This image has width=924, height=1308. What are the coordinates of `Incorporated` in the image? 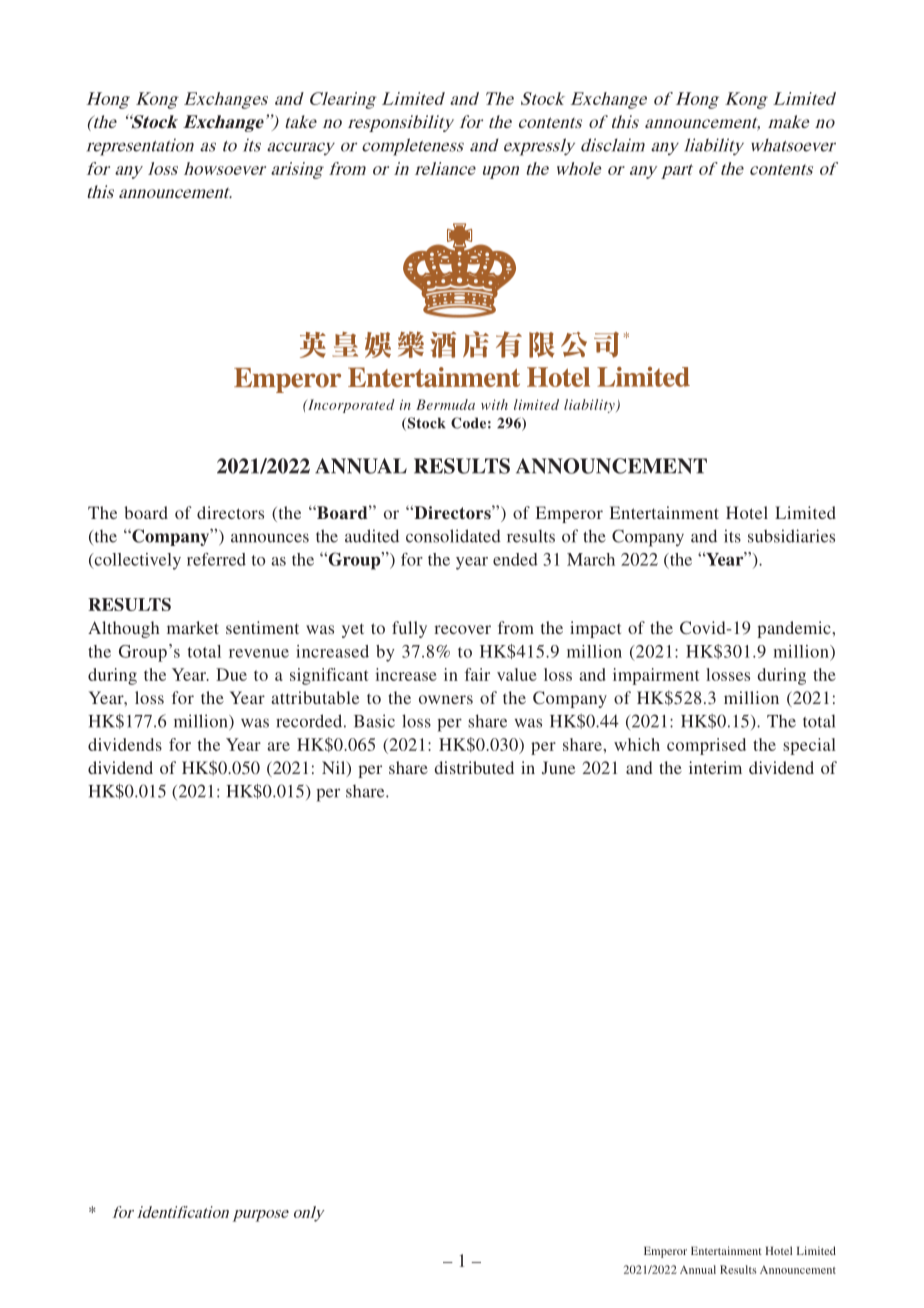 It's located at (350, 406).
